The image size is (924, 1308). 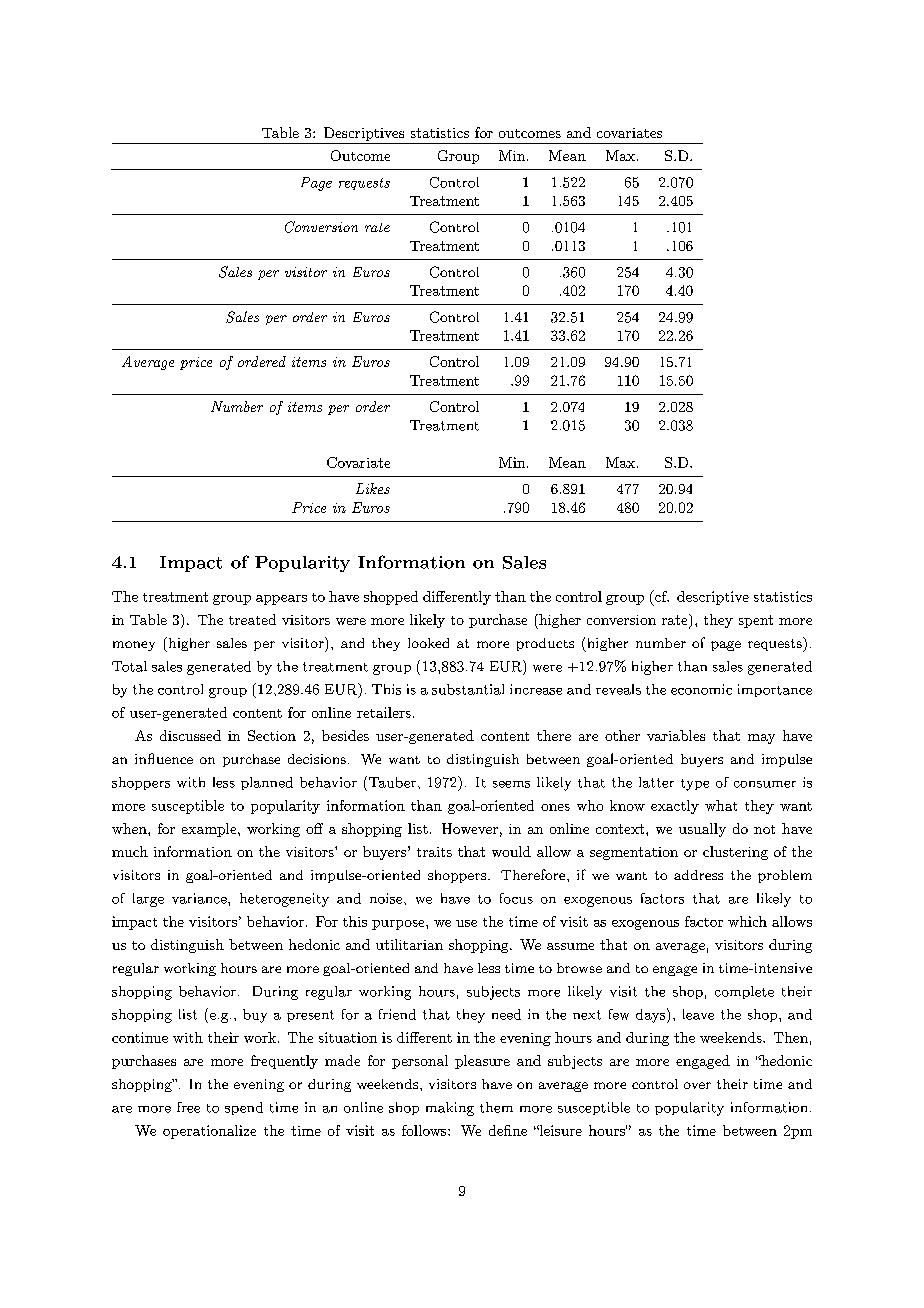 What do you see at coordinates (468, 689) in the screenshot?
I see `substantial` at bounding box center [468, 689].
